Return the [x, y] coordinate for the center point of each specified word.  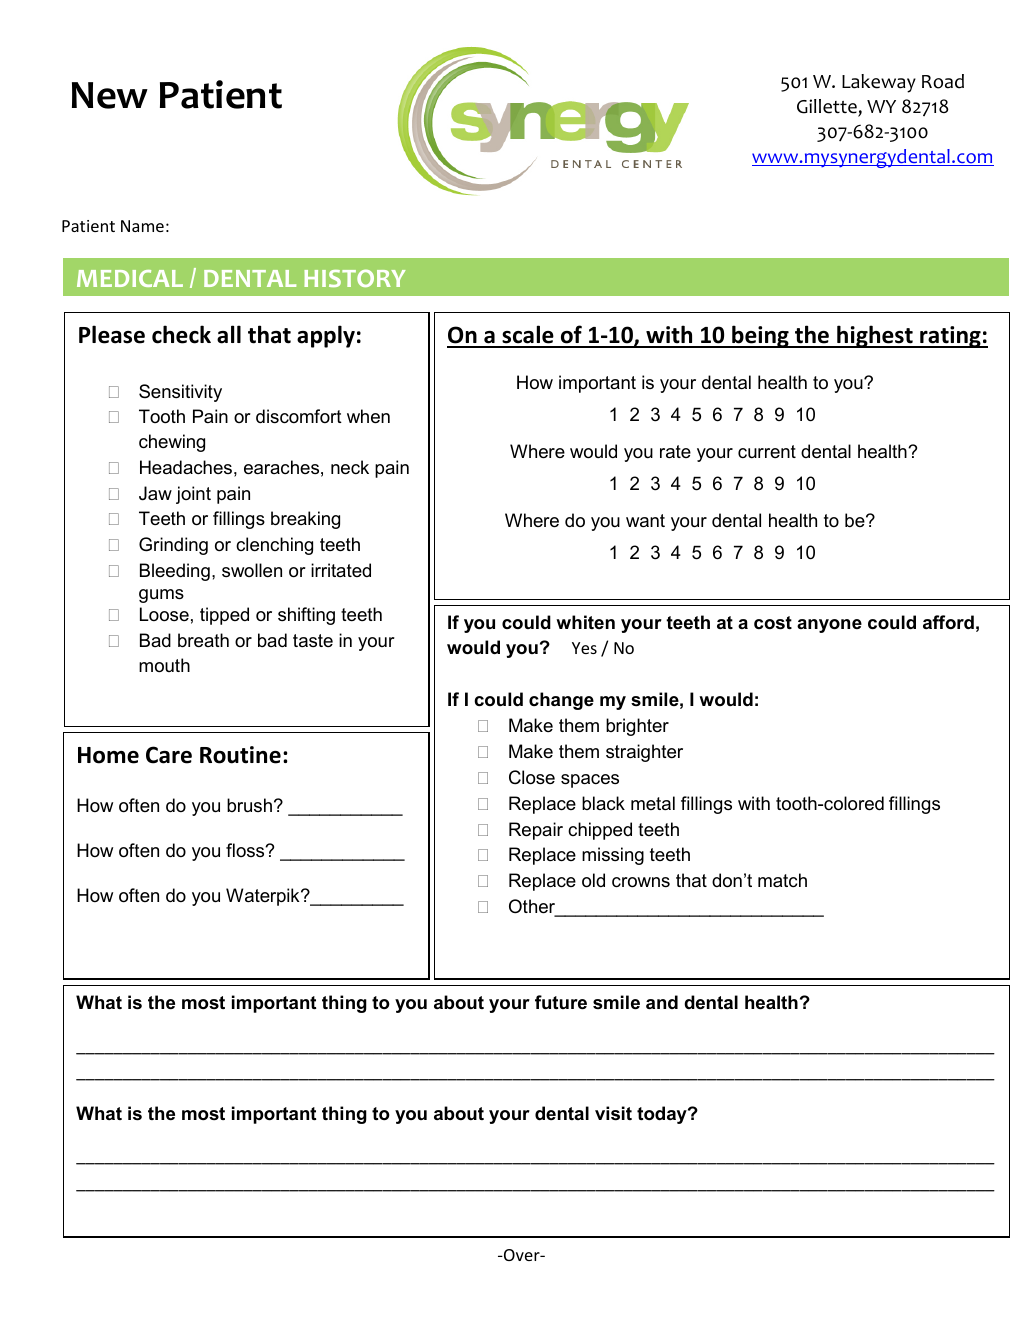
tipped [224, 616]
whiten [585, 622]
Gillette [828, 107]
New [110, 95]
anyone [829, 626]
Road [943, 81]
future [561, 1002]
